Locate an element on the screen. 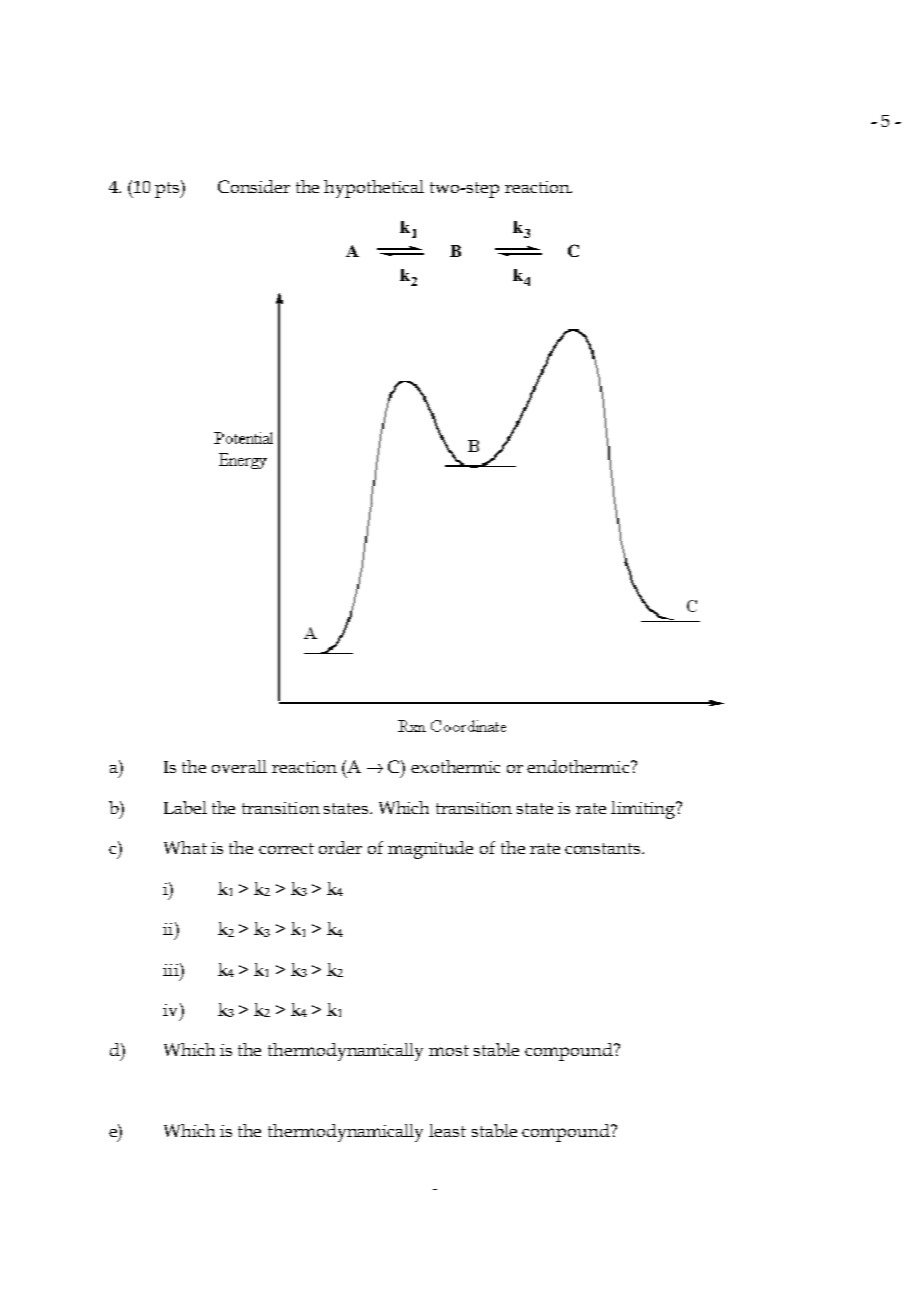 This screenshot has height=1308, width=924. hypothetical is located at coordinates (374, 189).
